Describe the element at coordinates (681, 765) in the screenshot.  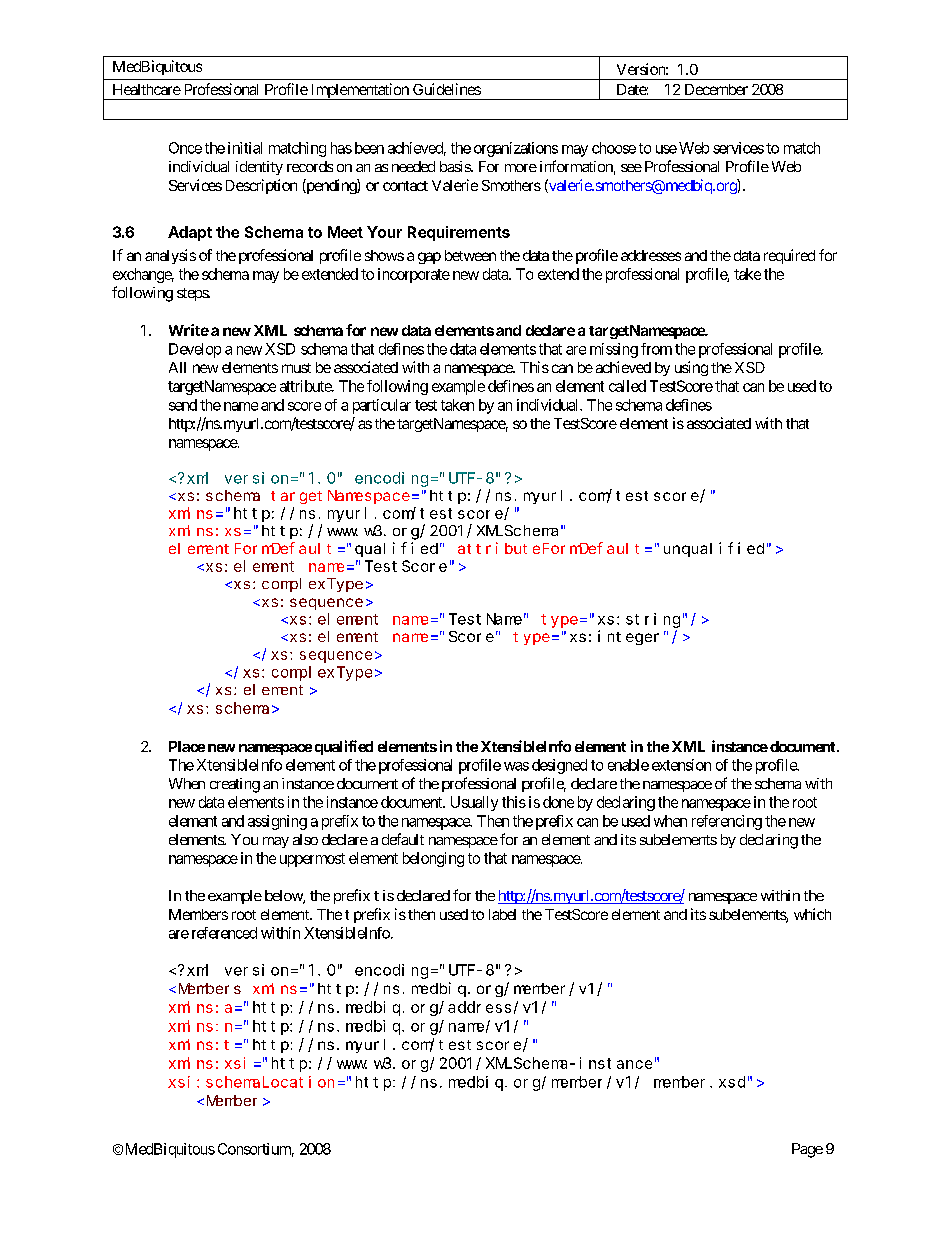
I see `extension` at that location.
